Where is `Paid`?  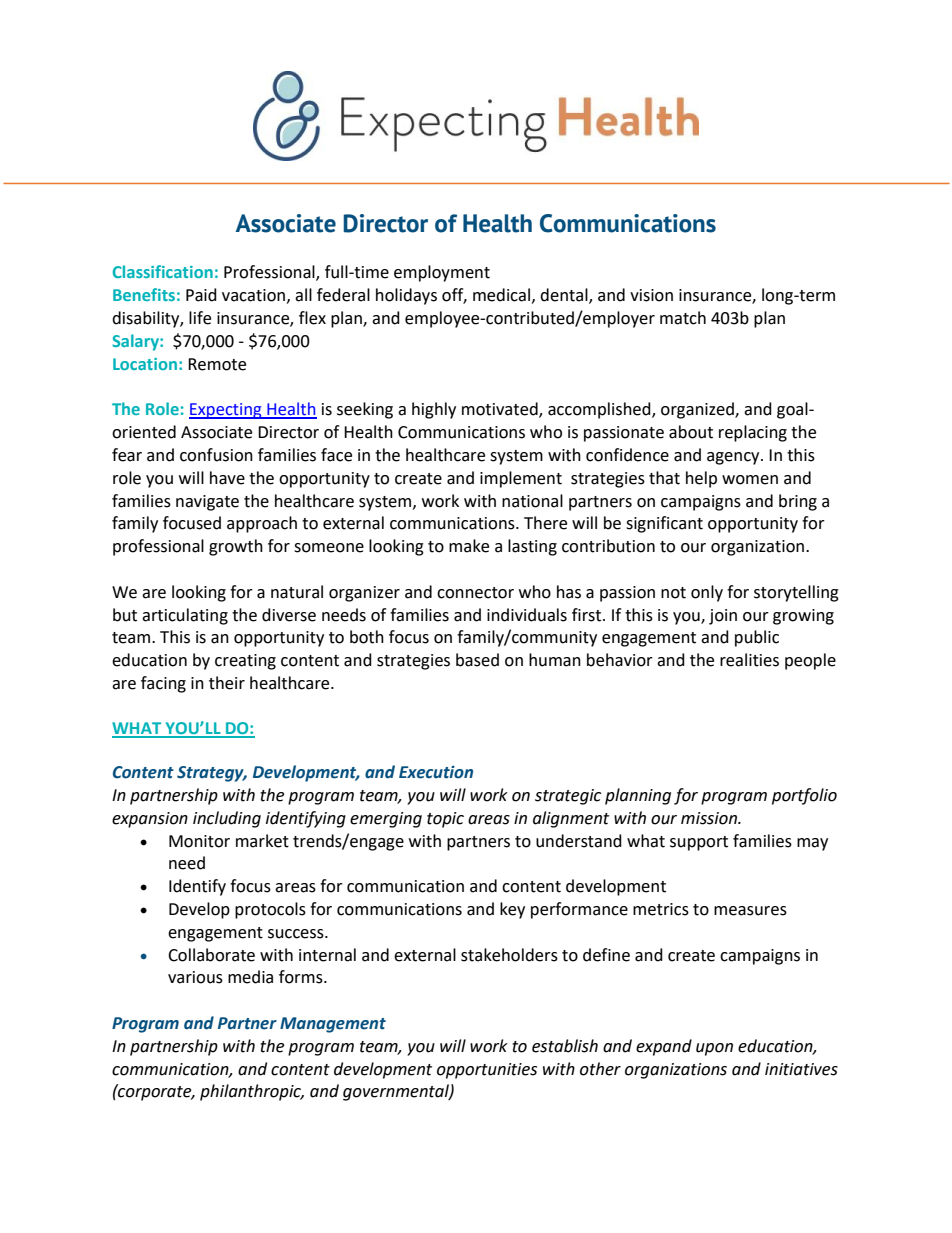 Paid is located at coordinates (201, 295).
